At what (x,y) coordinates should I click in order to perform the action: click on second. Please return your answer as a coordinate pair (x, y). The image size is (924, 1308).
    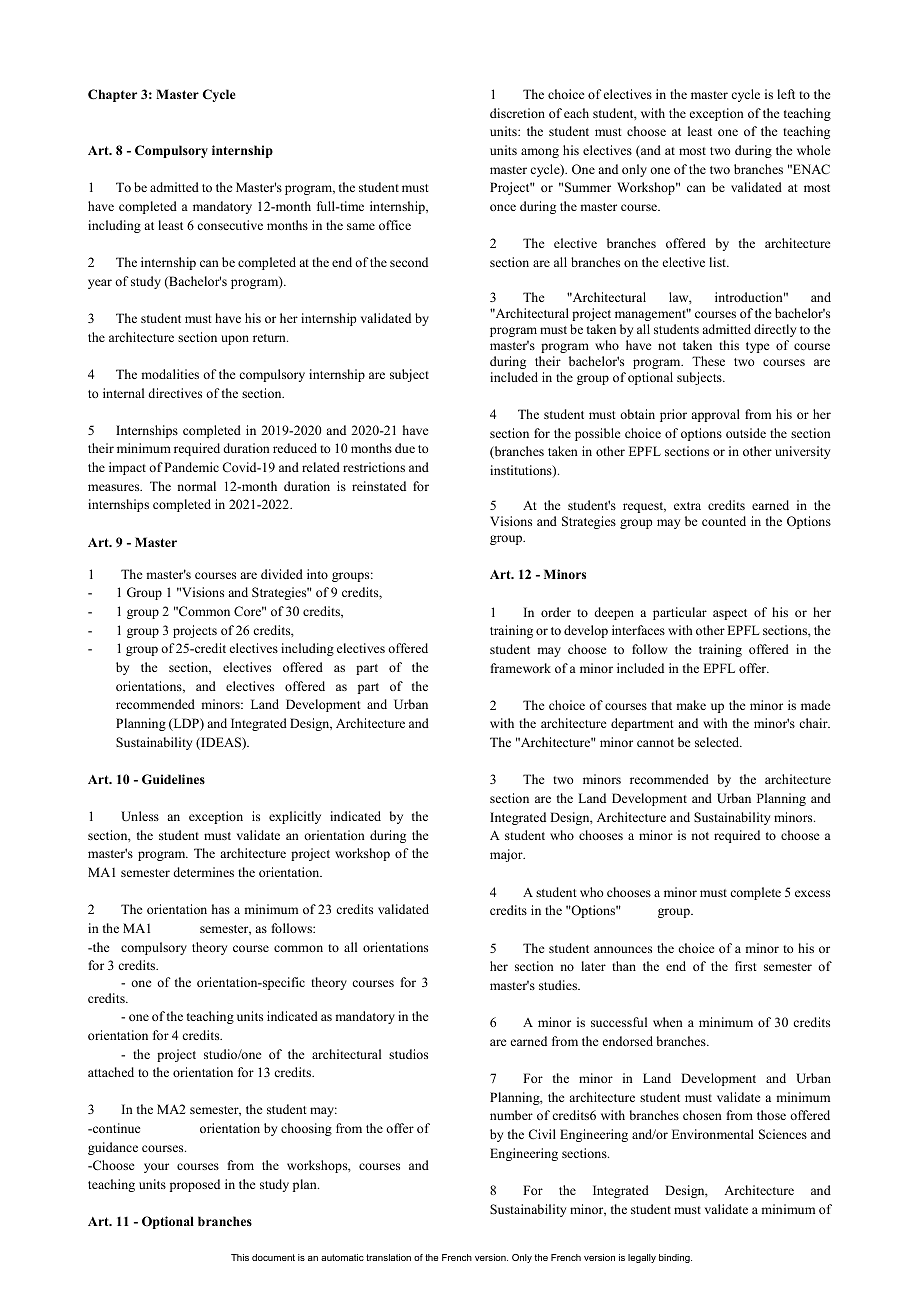
    Looking at the image, I should click on (409, 262).
